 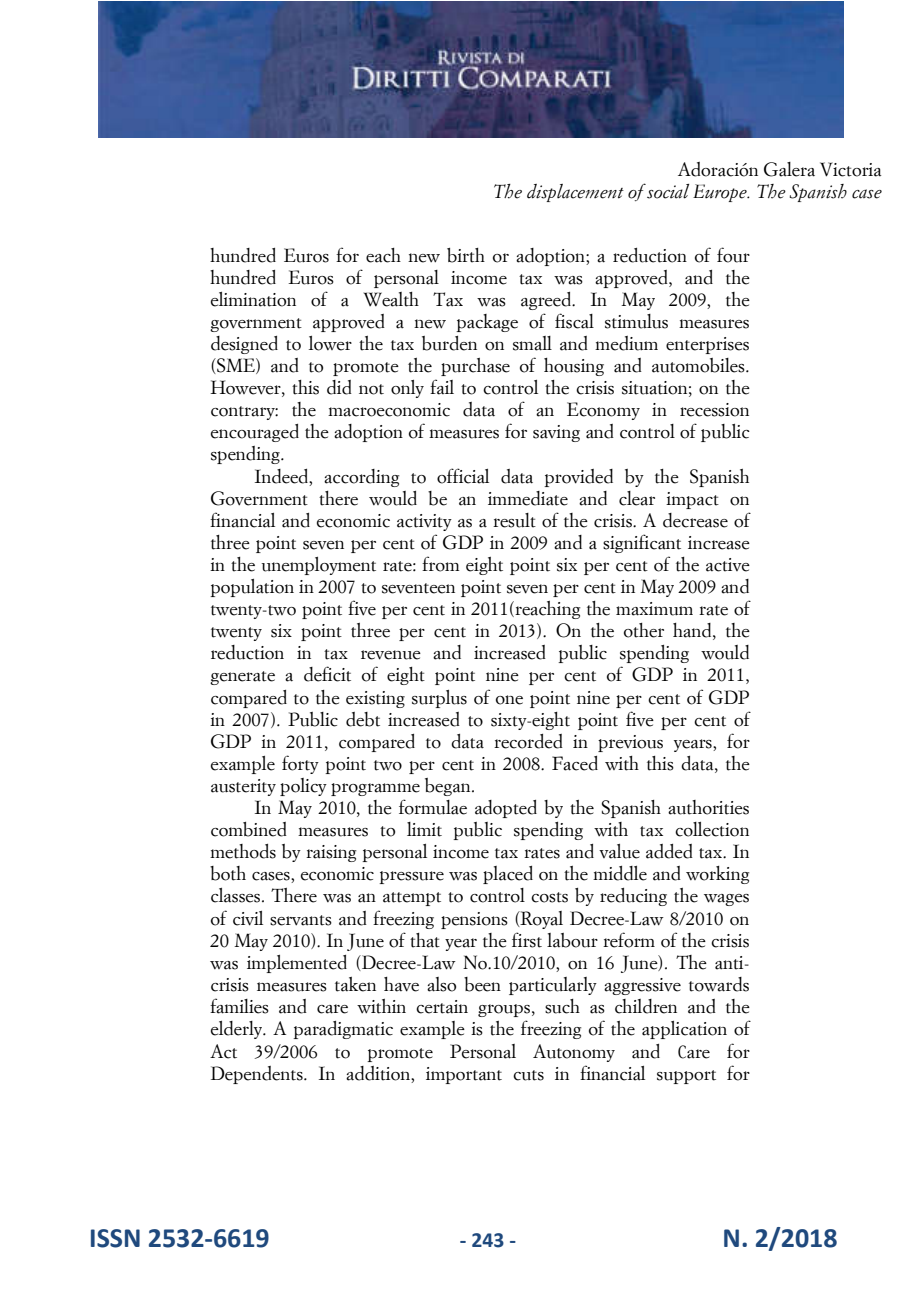 What do you see at coordinates (466, 255) in the page?
I see `birth` at bounding box center [466, 255].
